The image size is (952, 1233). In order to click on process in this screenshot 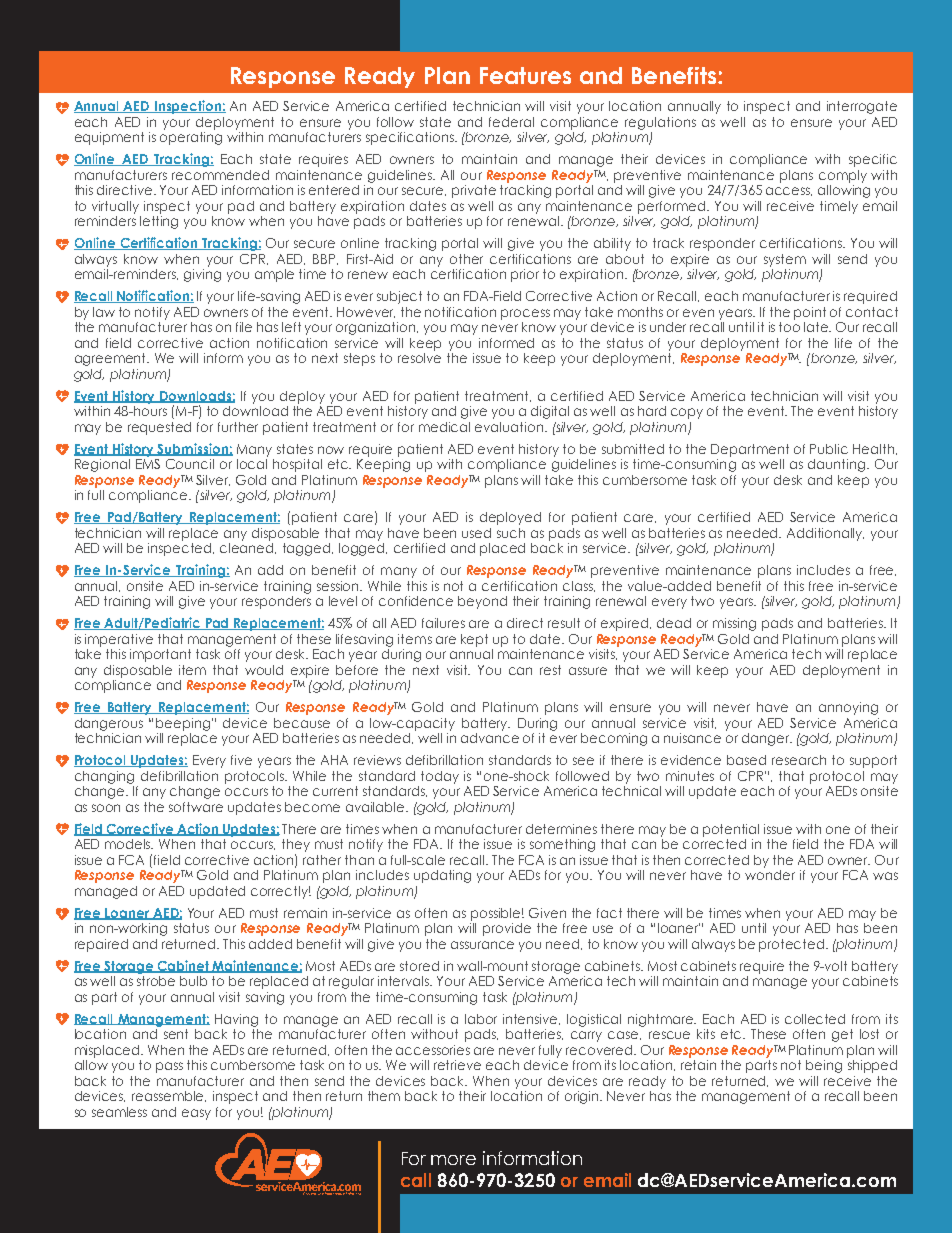, I will do `click(525, 314)`.
